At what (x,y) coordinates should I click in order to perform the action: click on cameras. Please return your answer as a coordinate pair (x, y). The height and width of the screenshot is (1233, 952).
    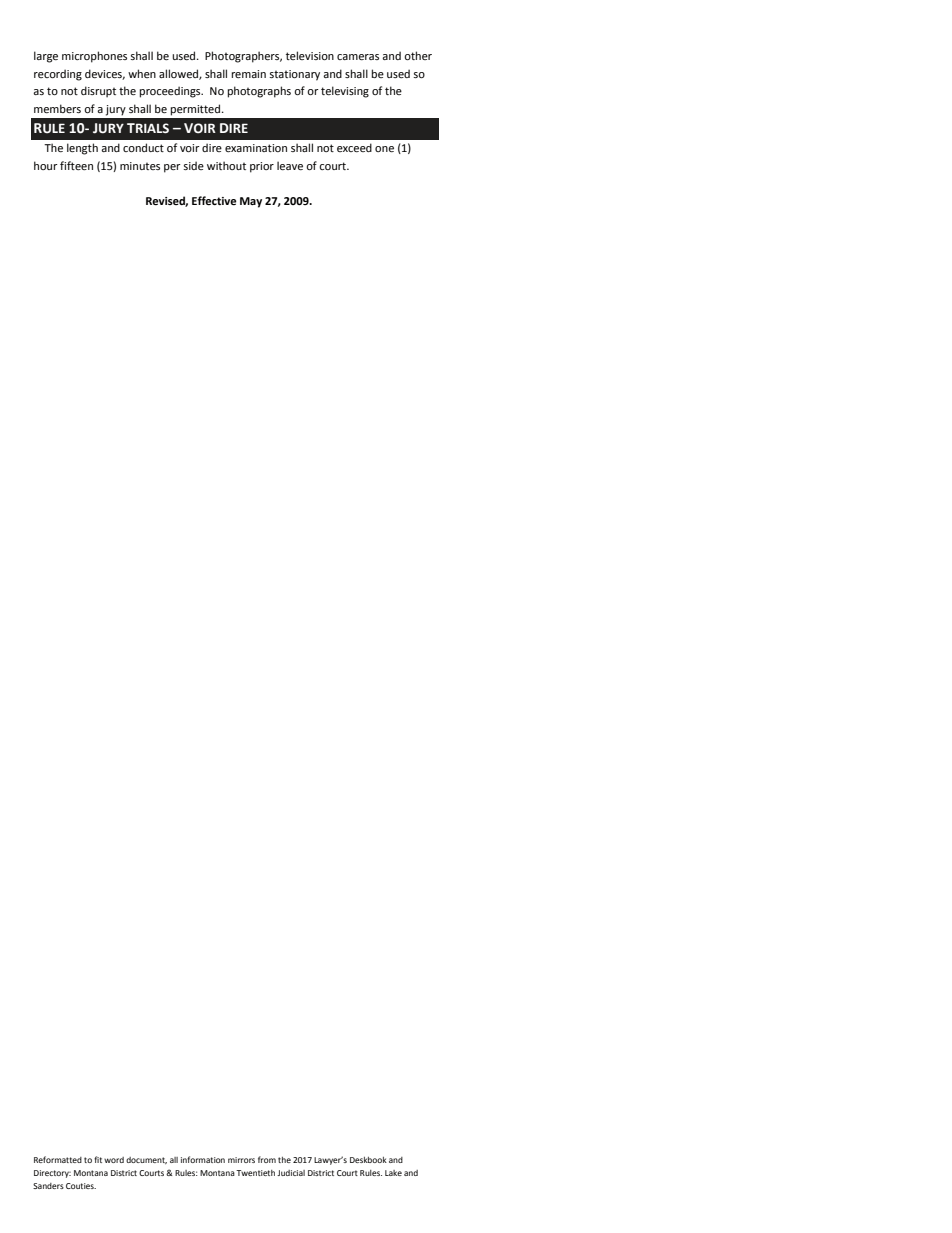
    Looking at the image, I should click on (358, 57).
